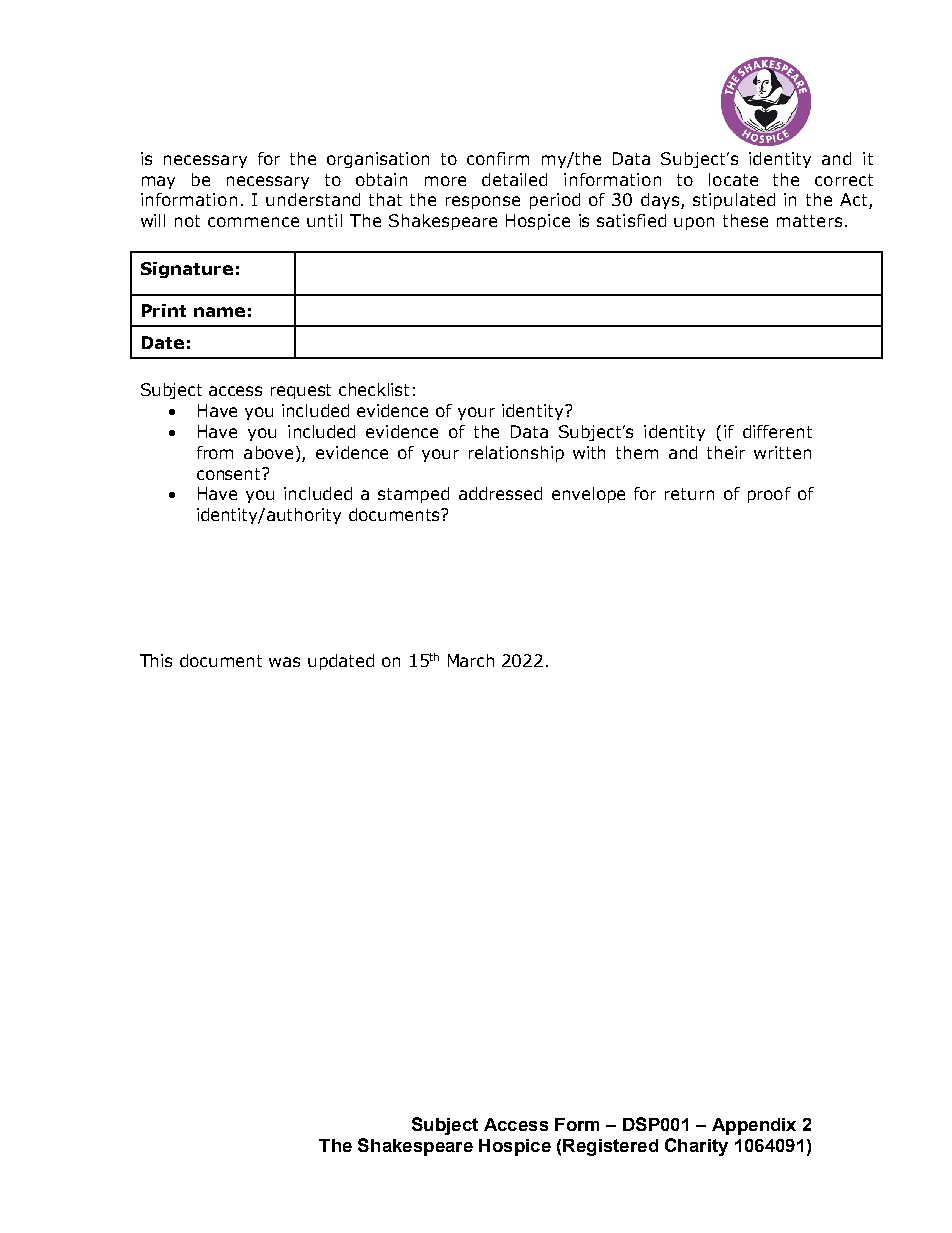 The image size is (952, 1233). What do you see at coordinates (514, 179) in the document?
I see `detailed` at bounding box center [514, 179].
